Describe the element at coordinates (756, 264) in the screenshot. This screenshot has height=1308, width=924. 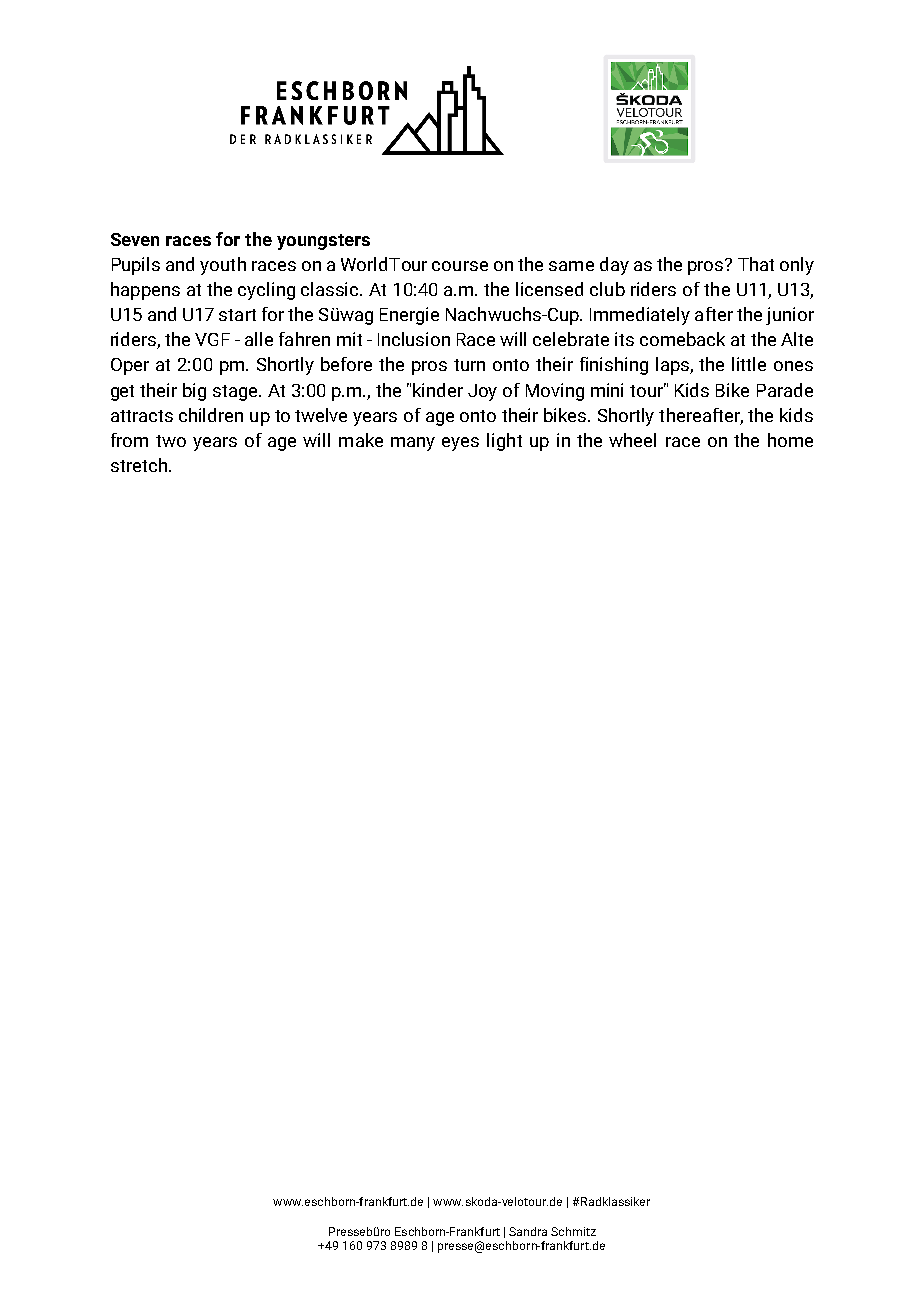
I see `That` at that location.
